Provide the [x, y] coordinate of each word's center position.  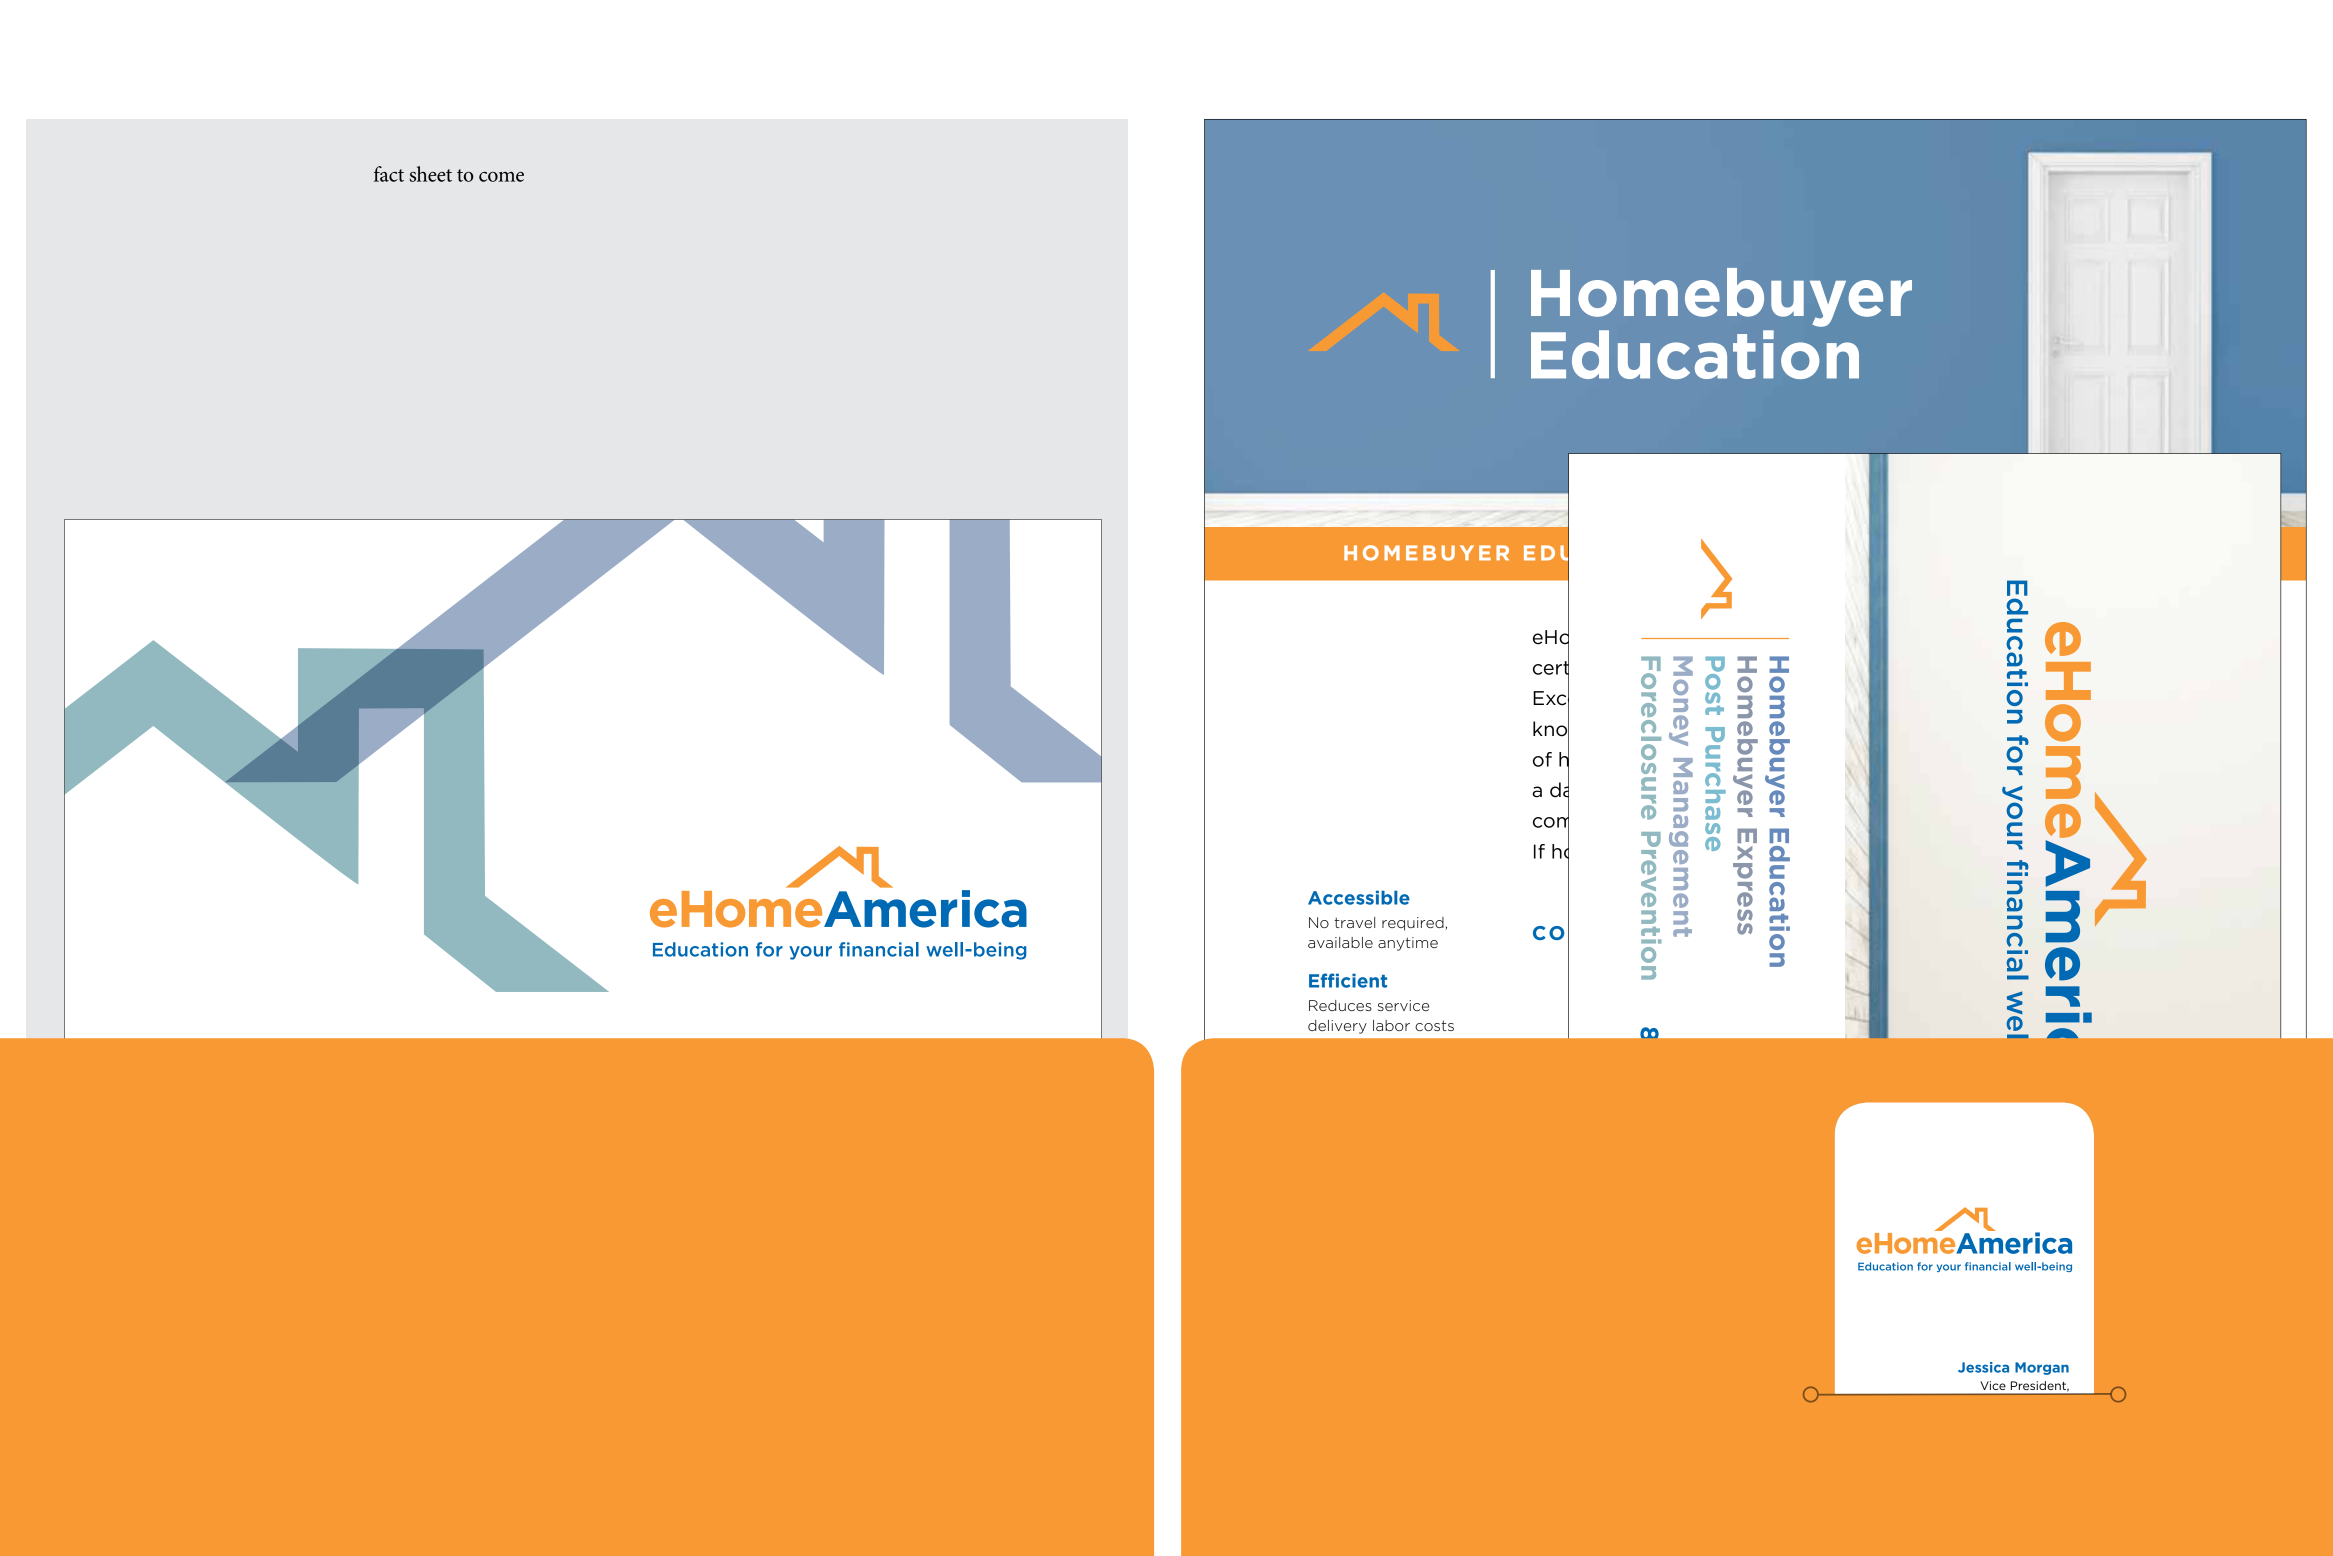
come [501, 177]
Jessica [1983, 1367]
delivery [1337, 1027]
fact [389, 174]
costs [1434, 1026]
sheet [430, 174]
